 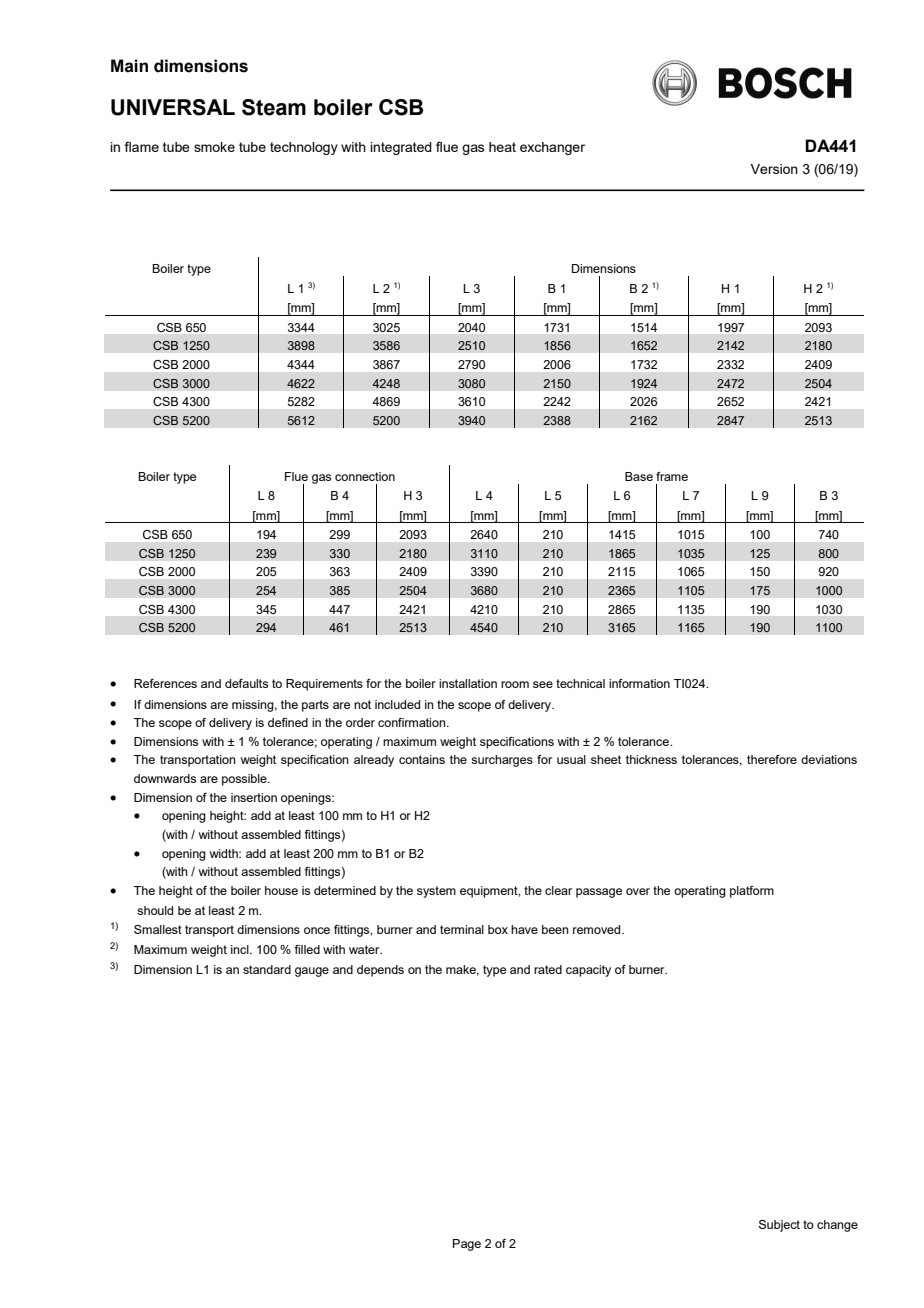 What do you see at coordinates (267, 969) in the image?
I see `standard` at bounding box center [267, 969].
